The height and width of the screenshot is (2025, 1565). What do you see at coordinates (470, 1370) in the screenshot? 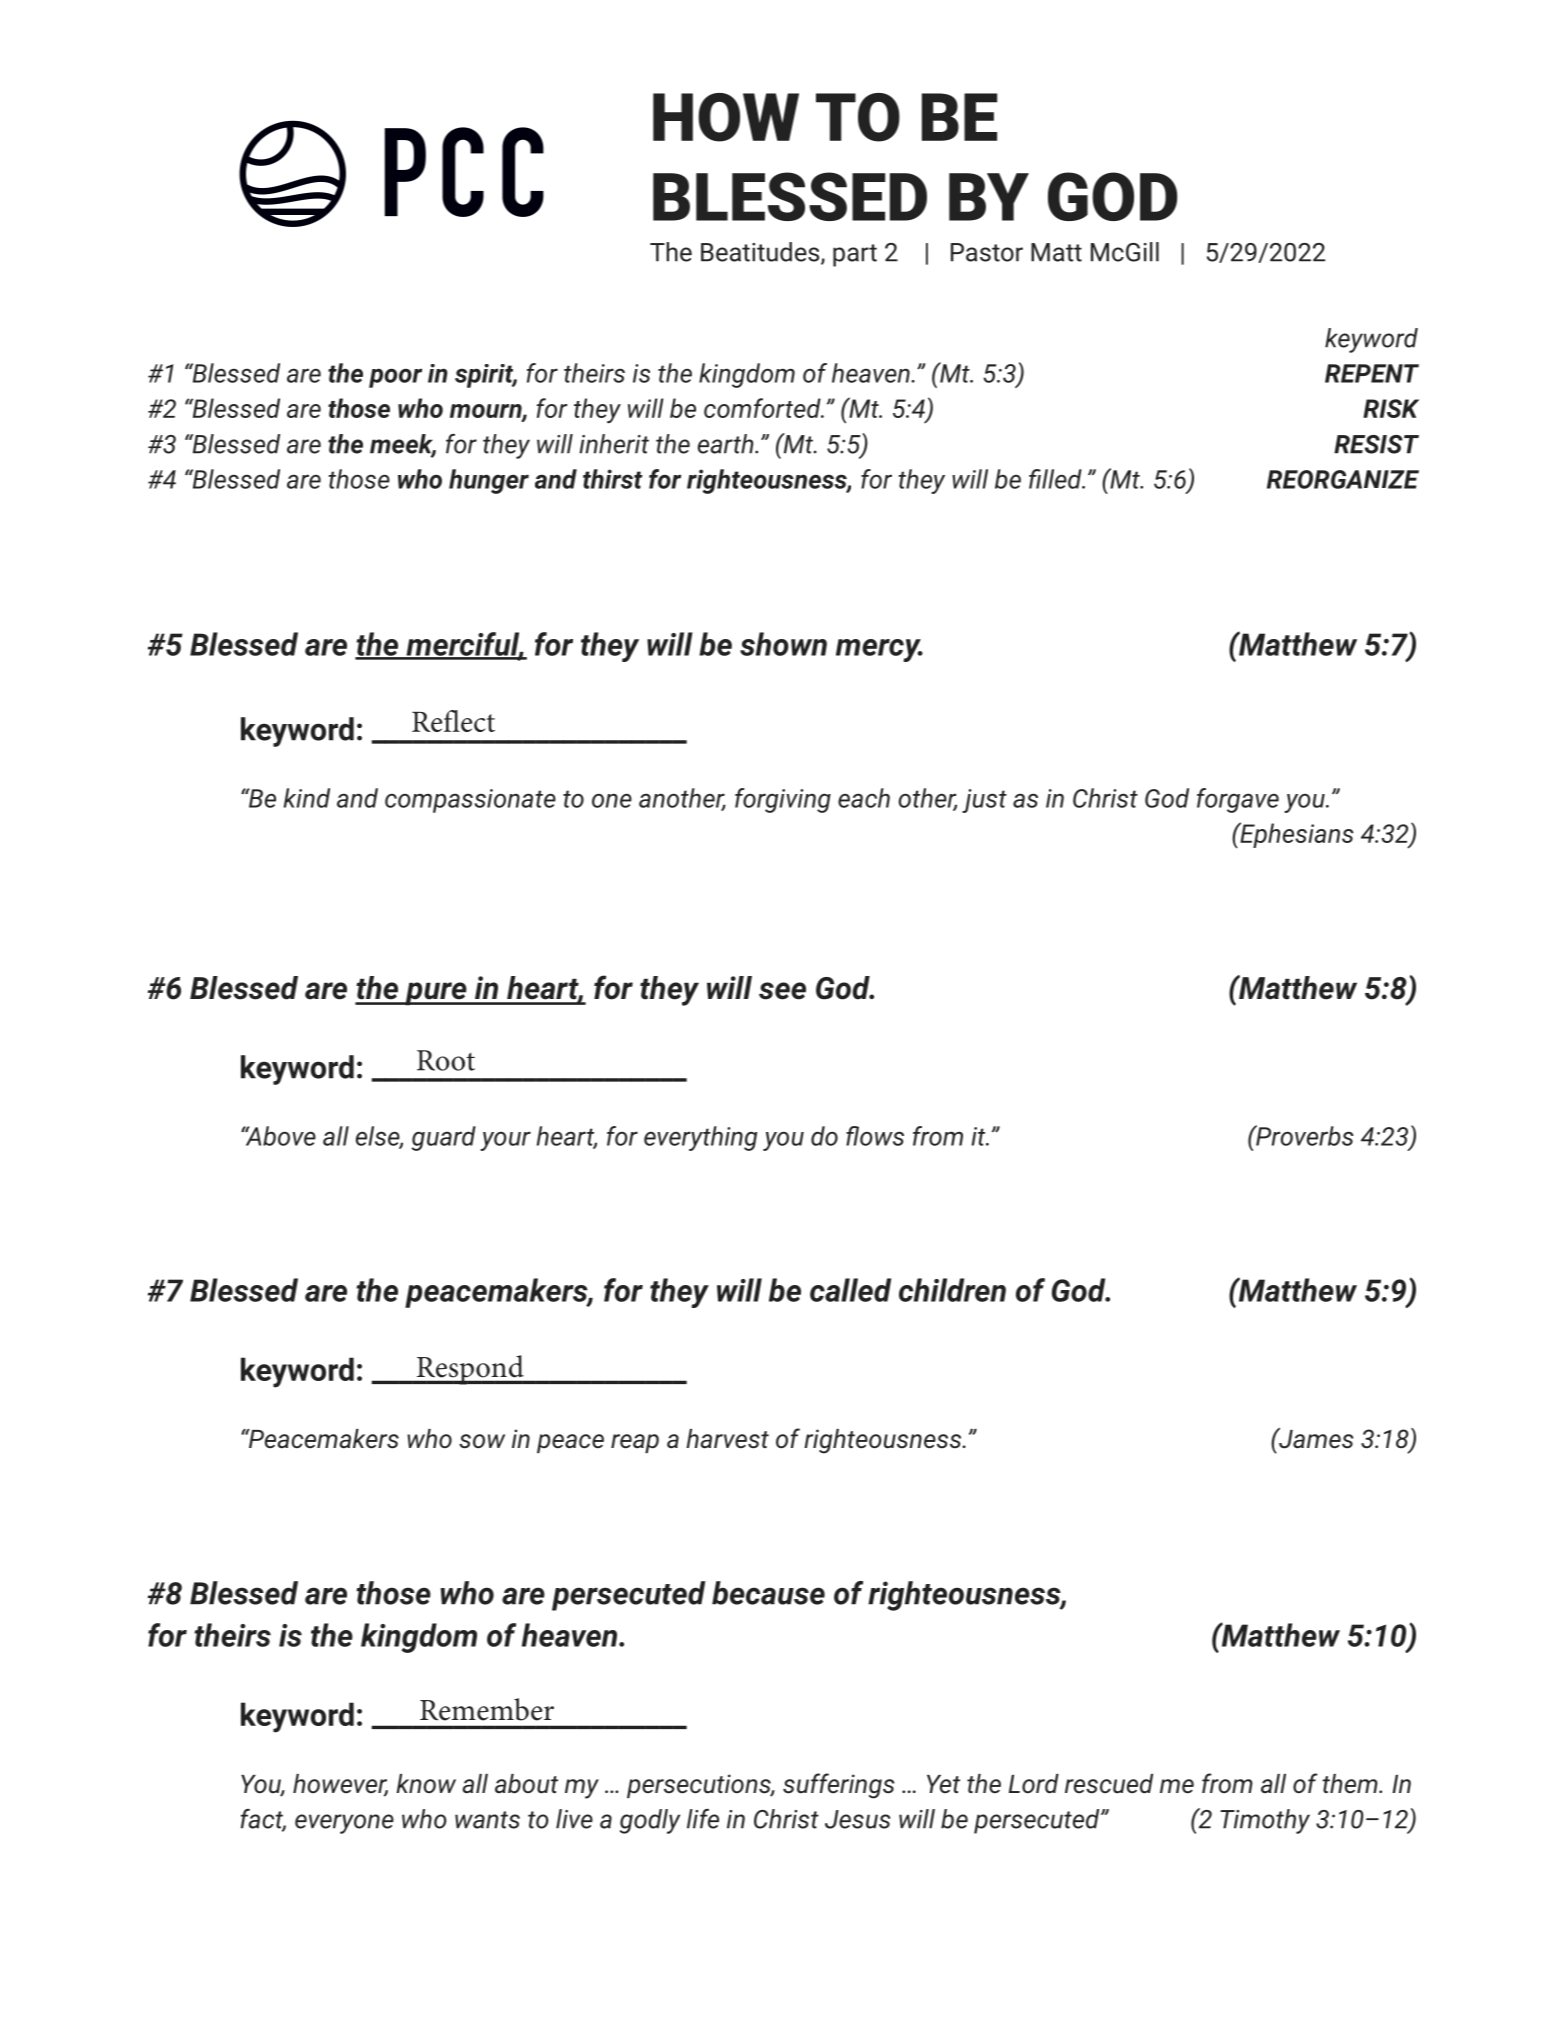
I see `Respond` at bounding box center [470, 1370].
